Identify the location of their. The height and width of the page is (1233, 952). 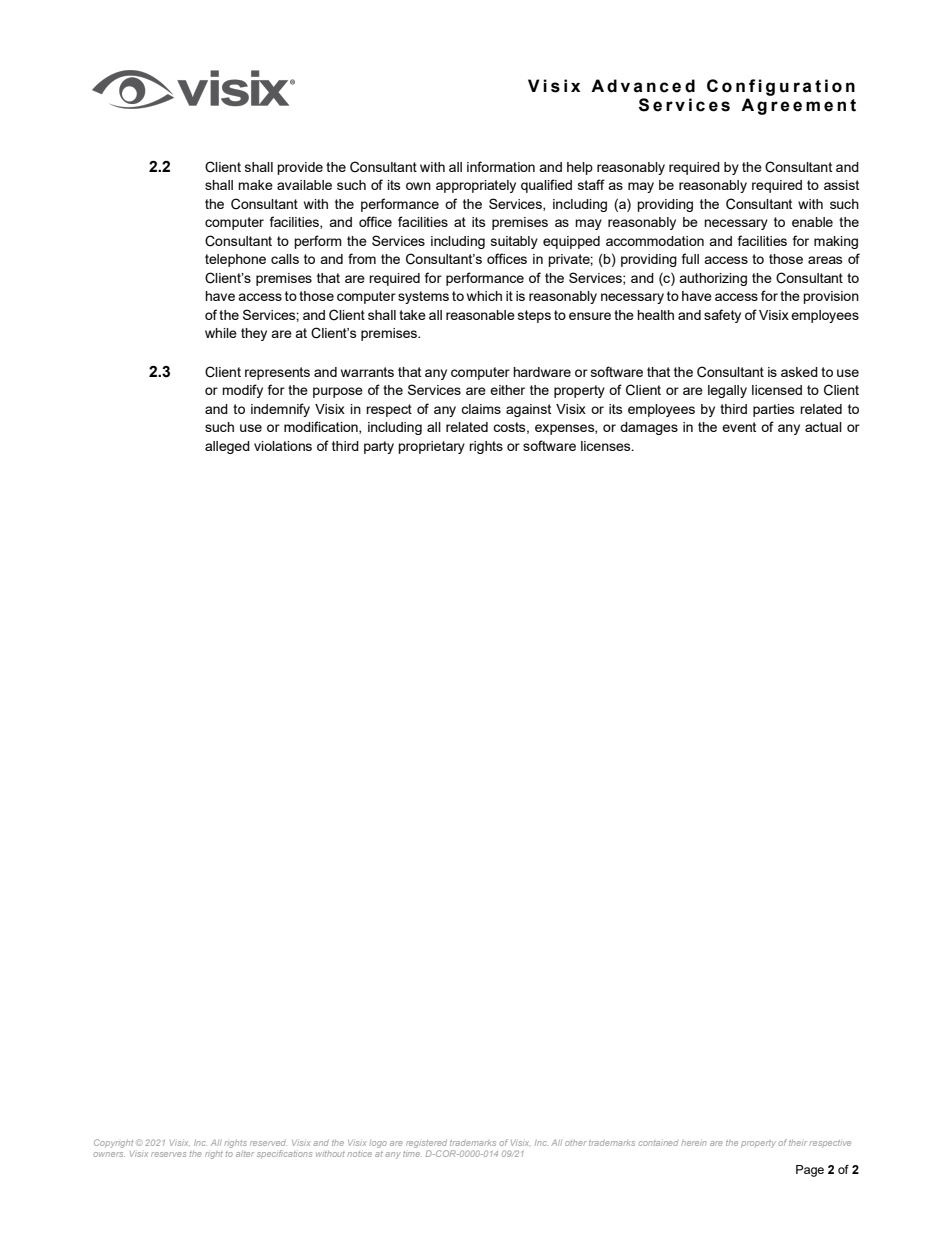
(798, 1143).
